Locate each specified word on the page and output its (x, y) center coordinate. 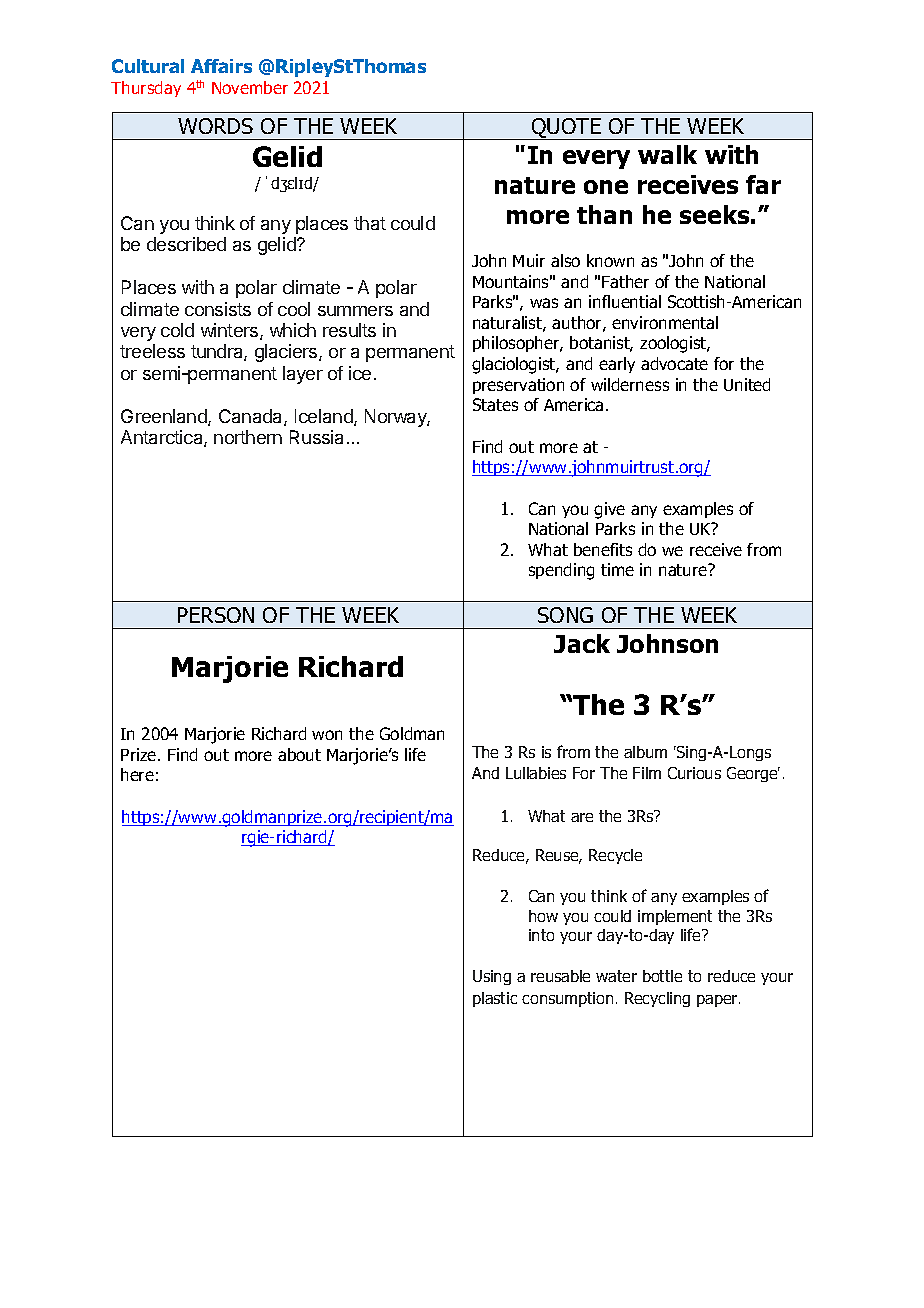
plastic (495, 999)
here (137, 774)
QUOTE (566, 129)
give (609, 510)
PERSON (216, 615)
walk (667, 154)
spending (561, 571)
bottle (662, 976)
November (250, 87)
